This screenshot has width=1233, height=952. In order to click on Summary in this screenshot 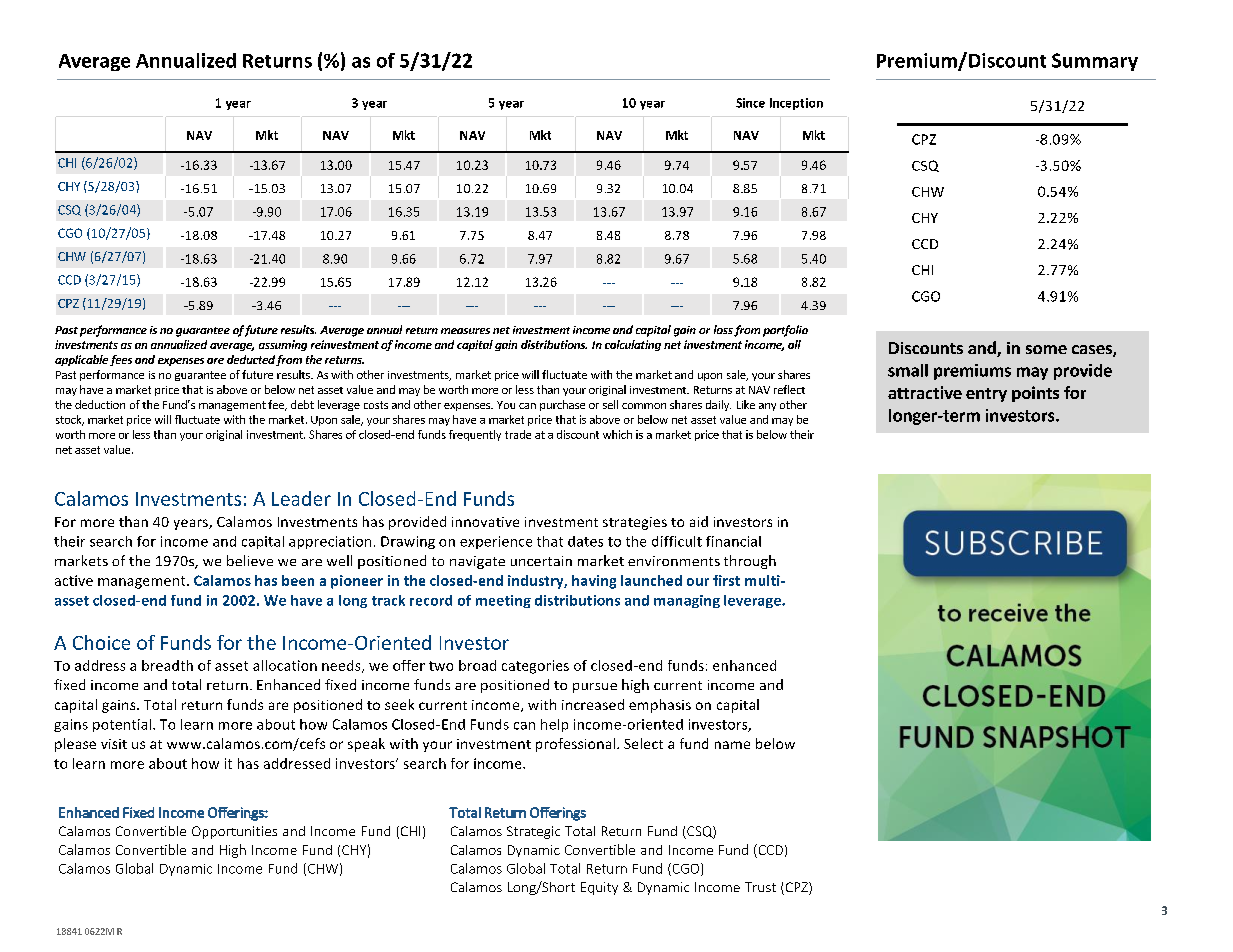, I will do `click(1095, 62)`.
